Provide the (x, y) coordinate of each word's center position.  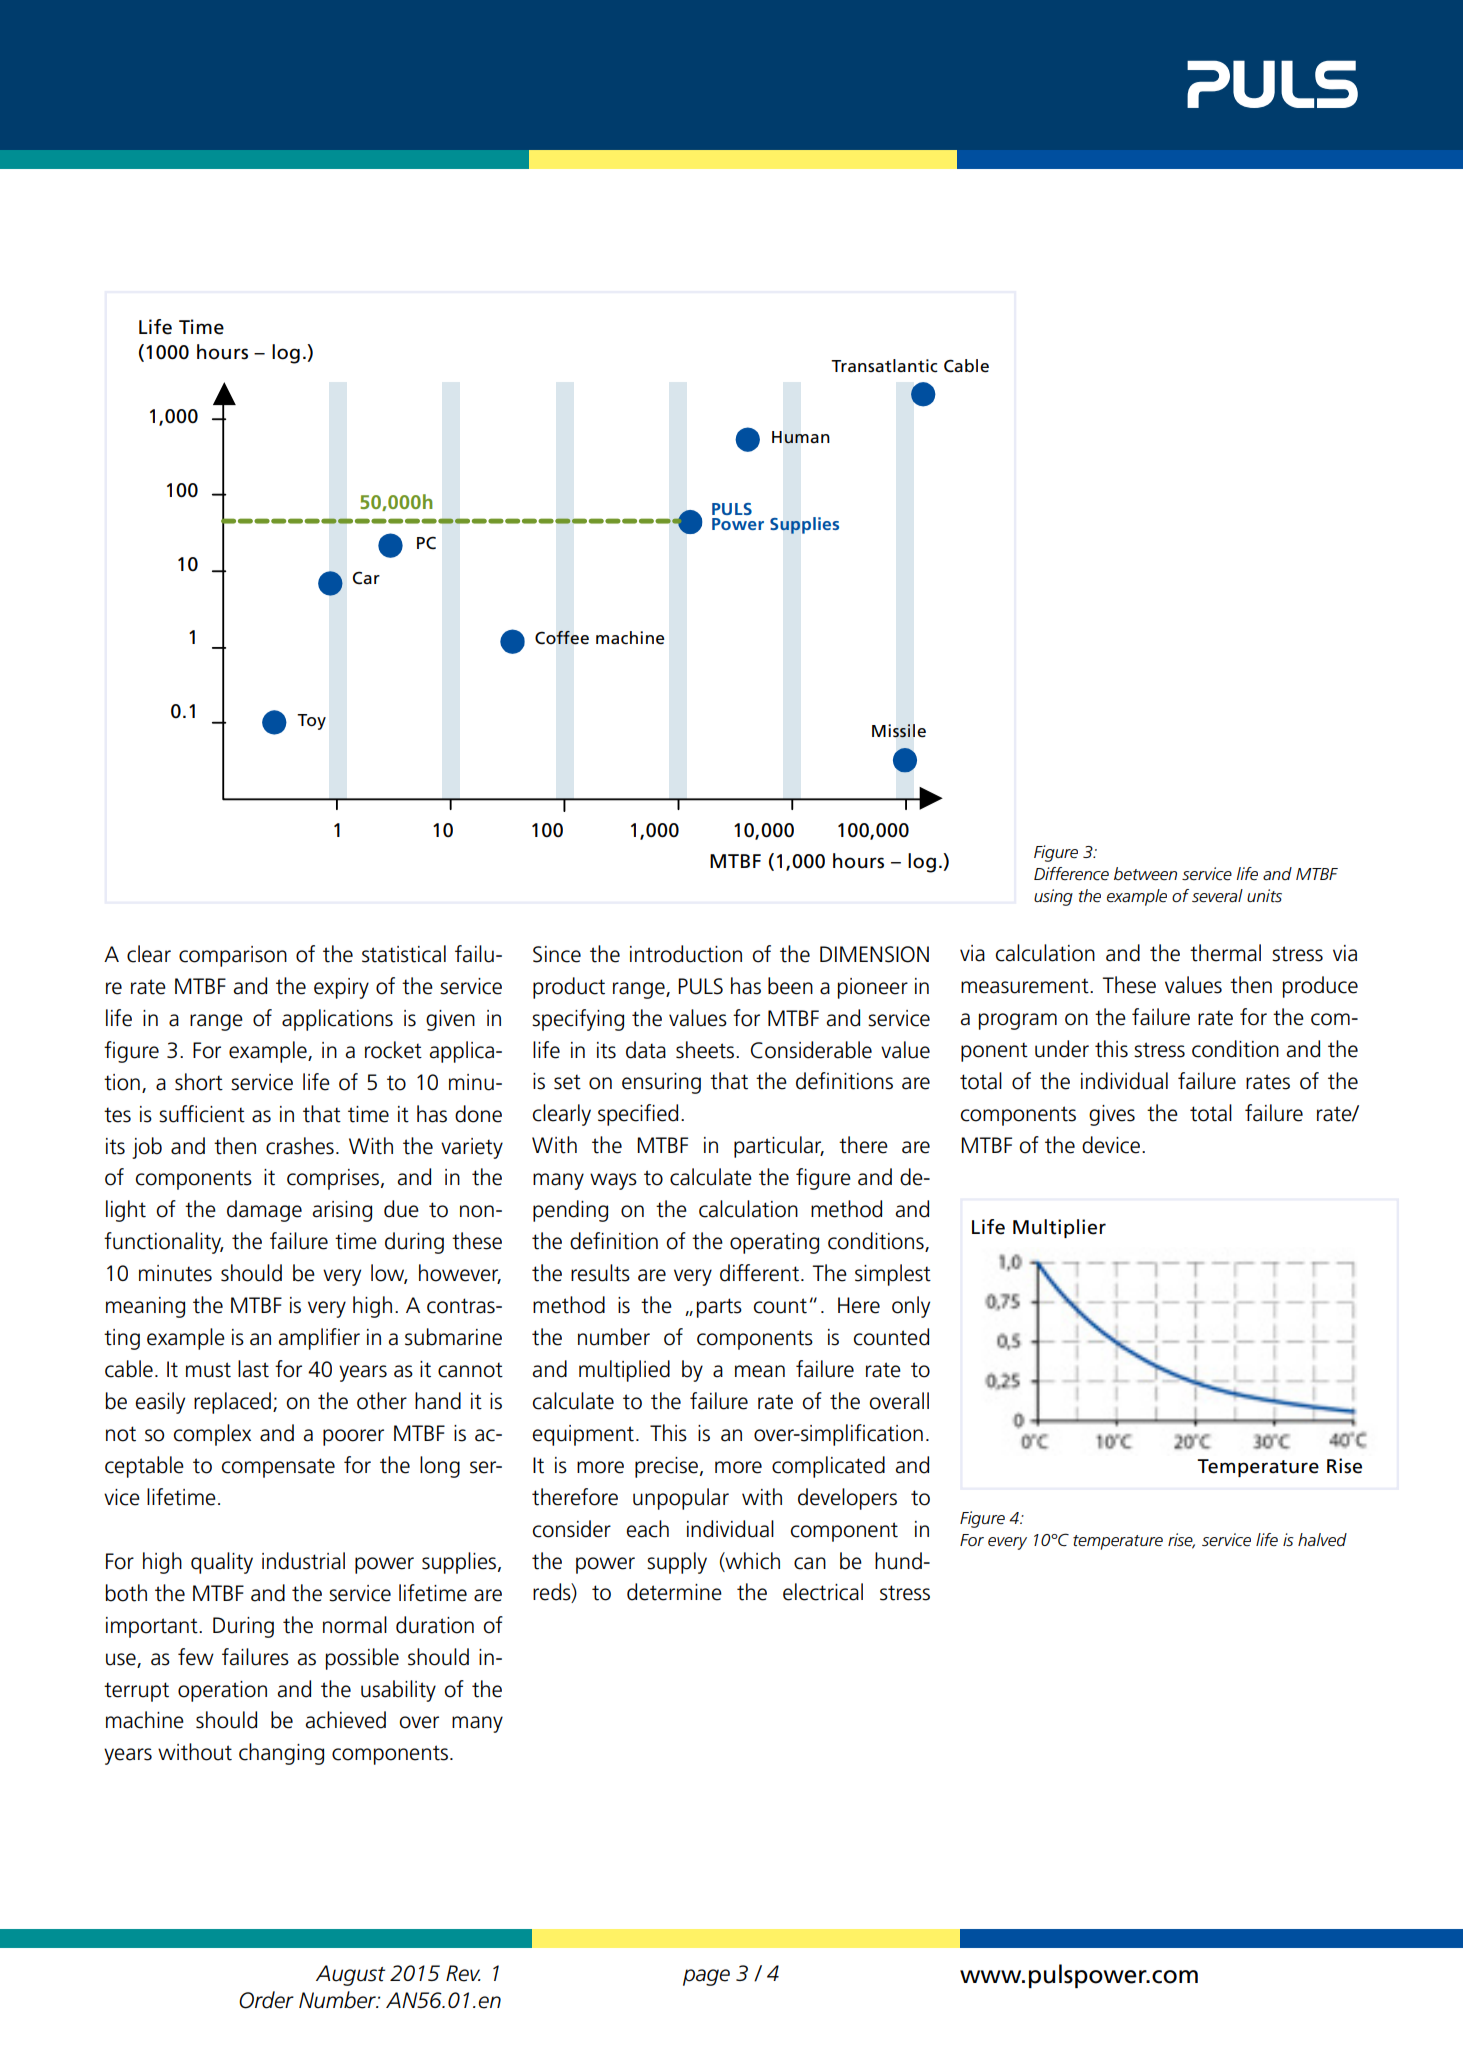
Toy (311, 722)
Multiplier (1059, 1228)
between (1145, 874)
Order (266, 2000)
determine (674, 1592)
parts (719, 1308)
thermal (1225, 953)
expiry (341, 988)
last (253, 1369)
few (196, 1657)
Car (366, 578)
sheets (706, 1050)
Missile (899, 731)
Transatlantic (884, 366)
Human (801, 437)
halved (1322, 1540)
